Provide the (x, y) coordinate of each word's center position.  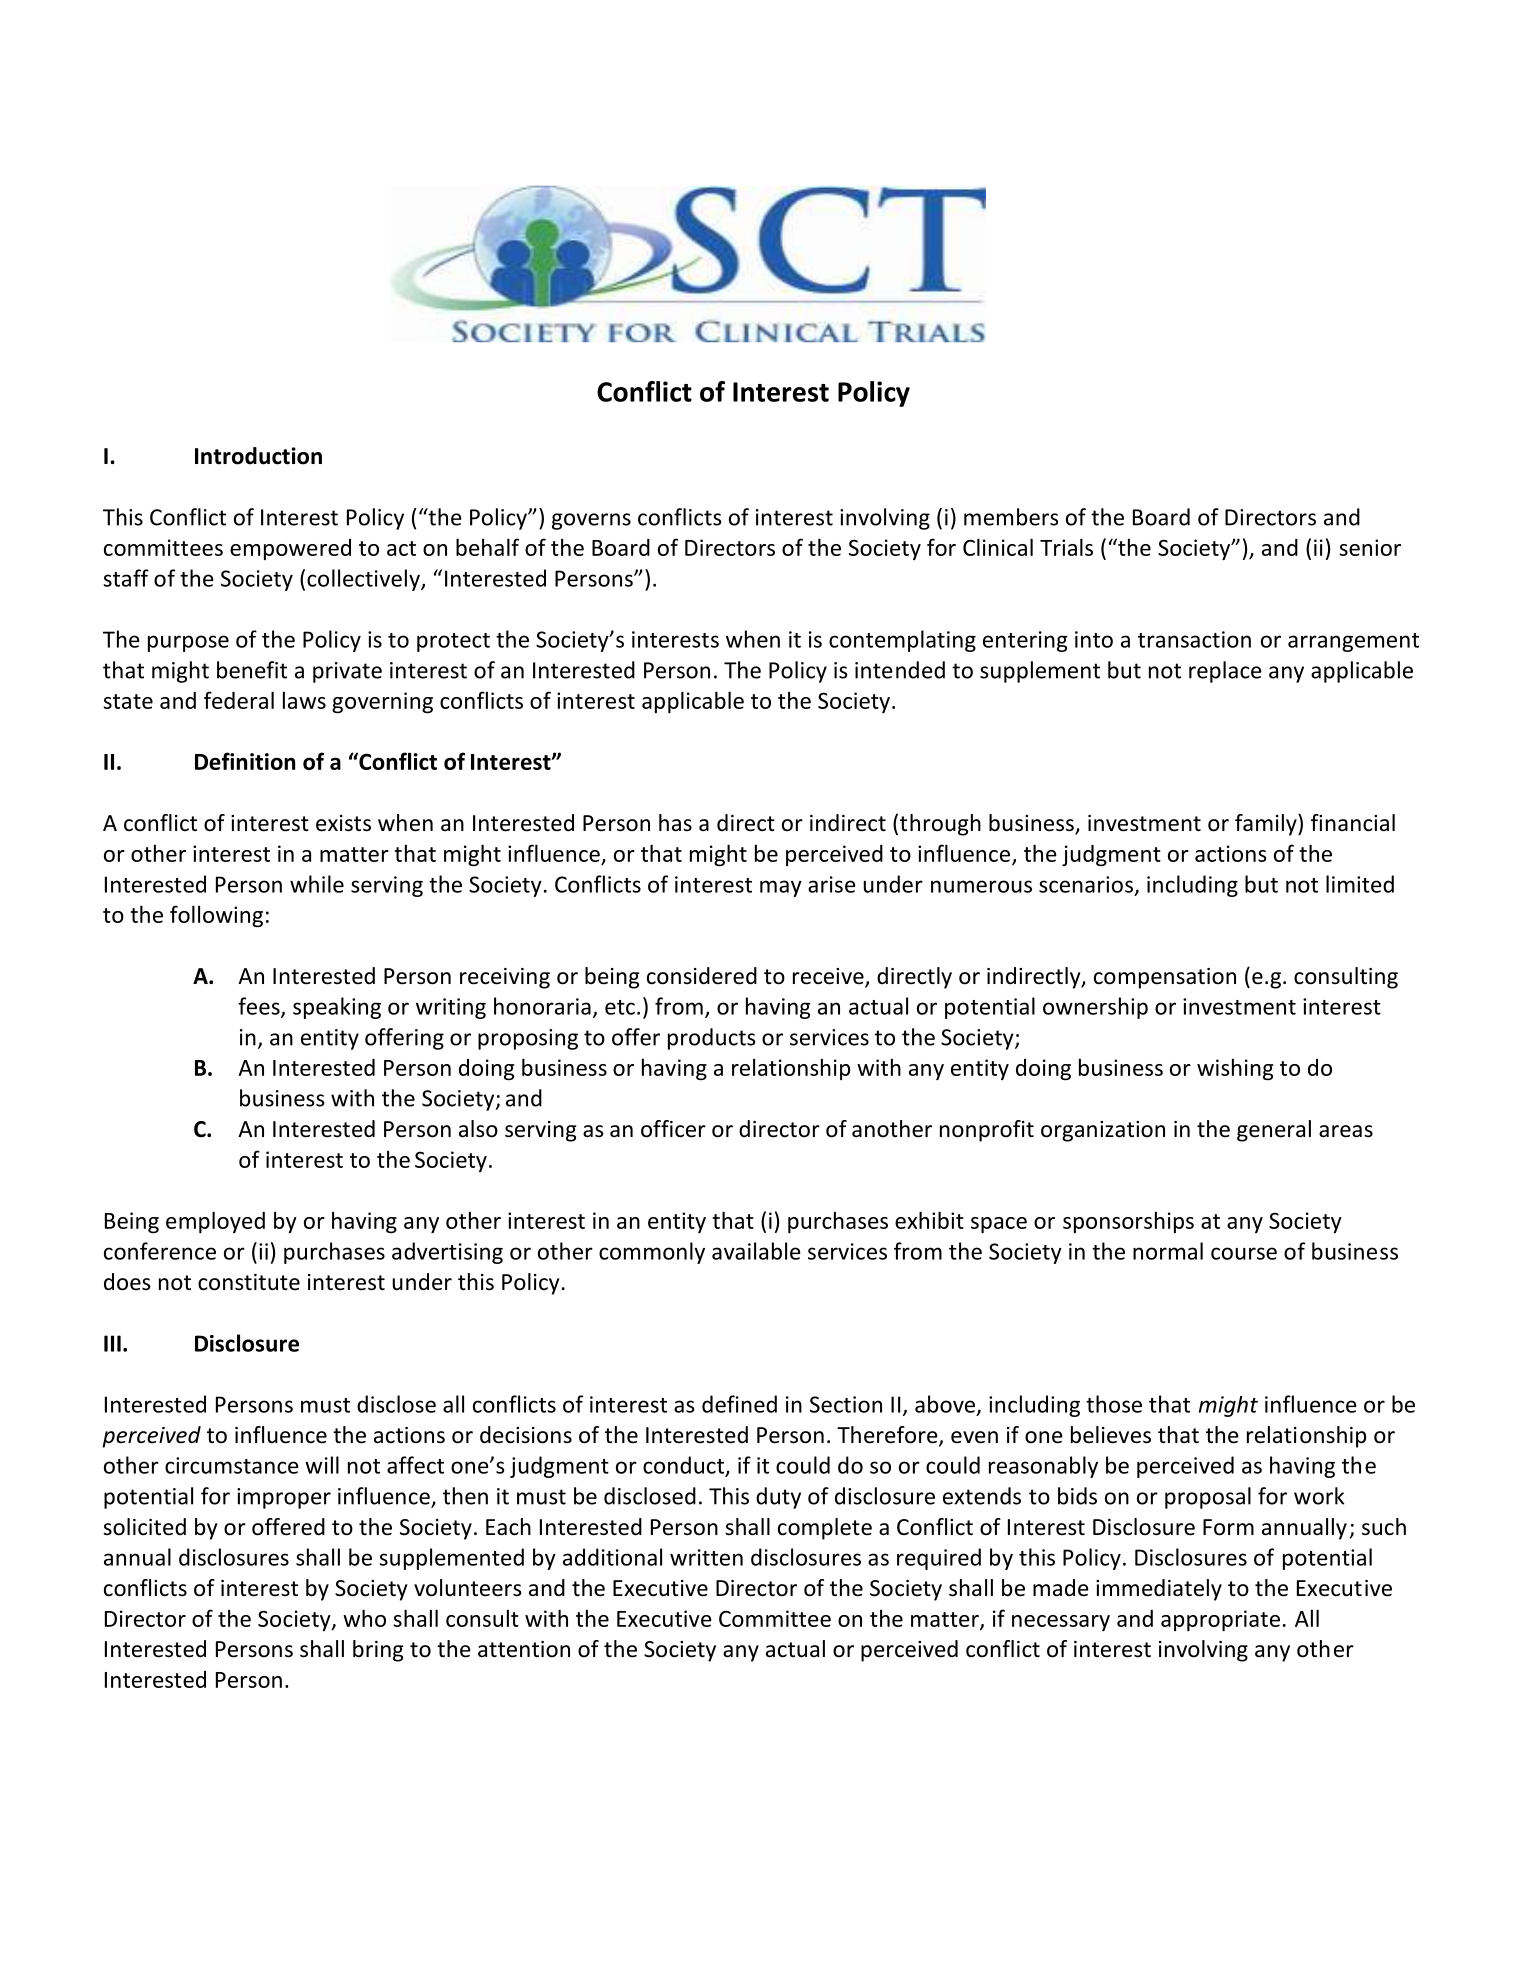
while (317, 884)
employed (215, 1222)
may (781, 888)
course (1244, 1253)
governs (591, 521)
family (1267, 825)
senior (1370, 547)
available (756, 1251)
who (364, 1618)
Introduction (258, 456)
